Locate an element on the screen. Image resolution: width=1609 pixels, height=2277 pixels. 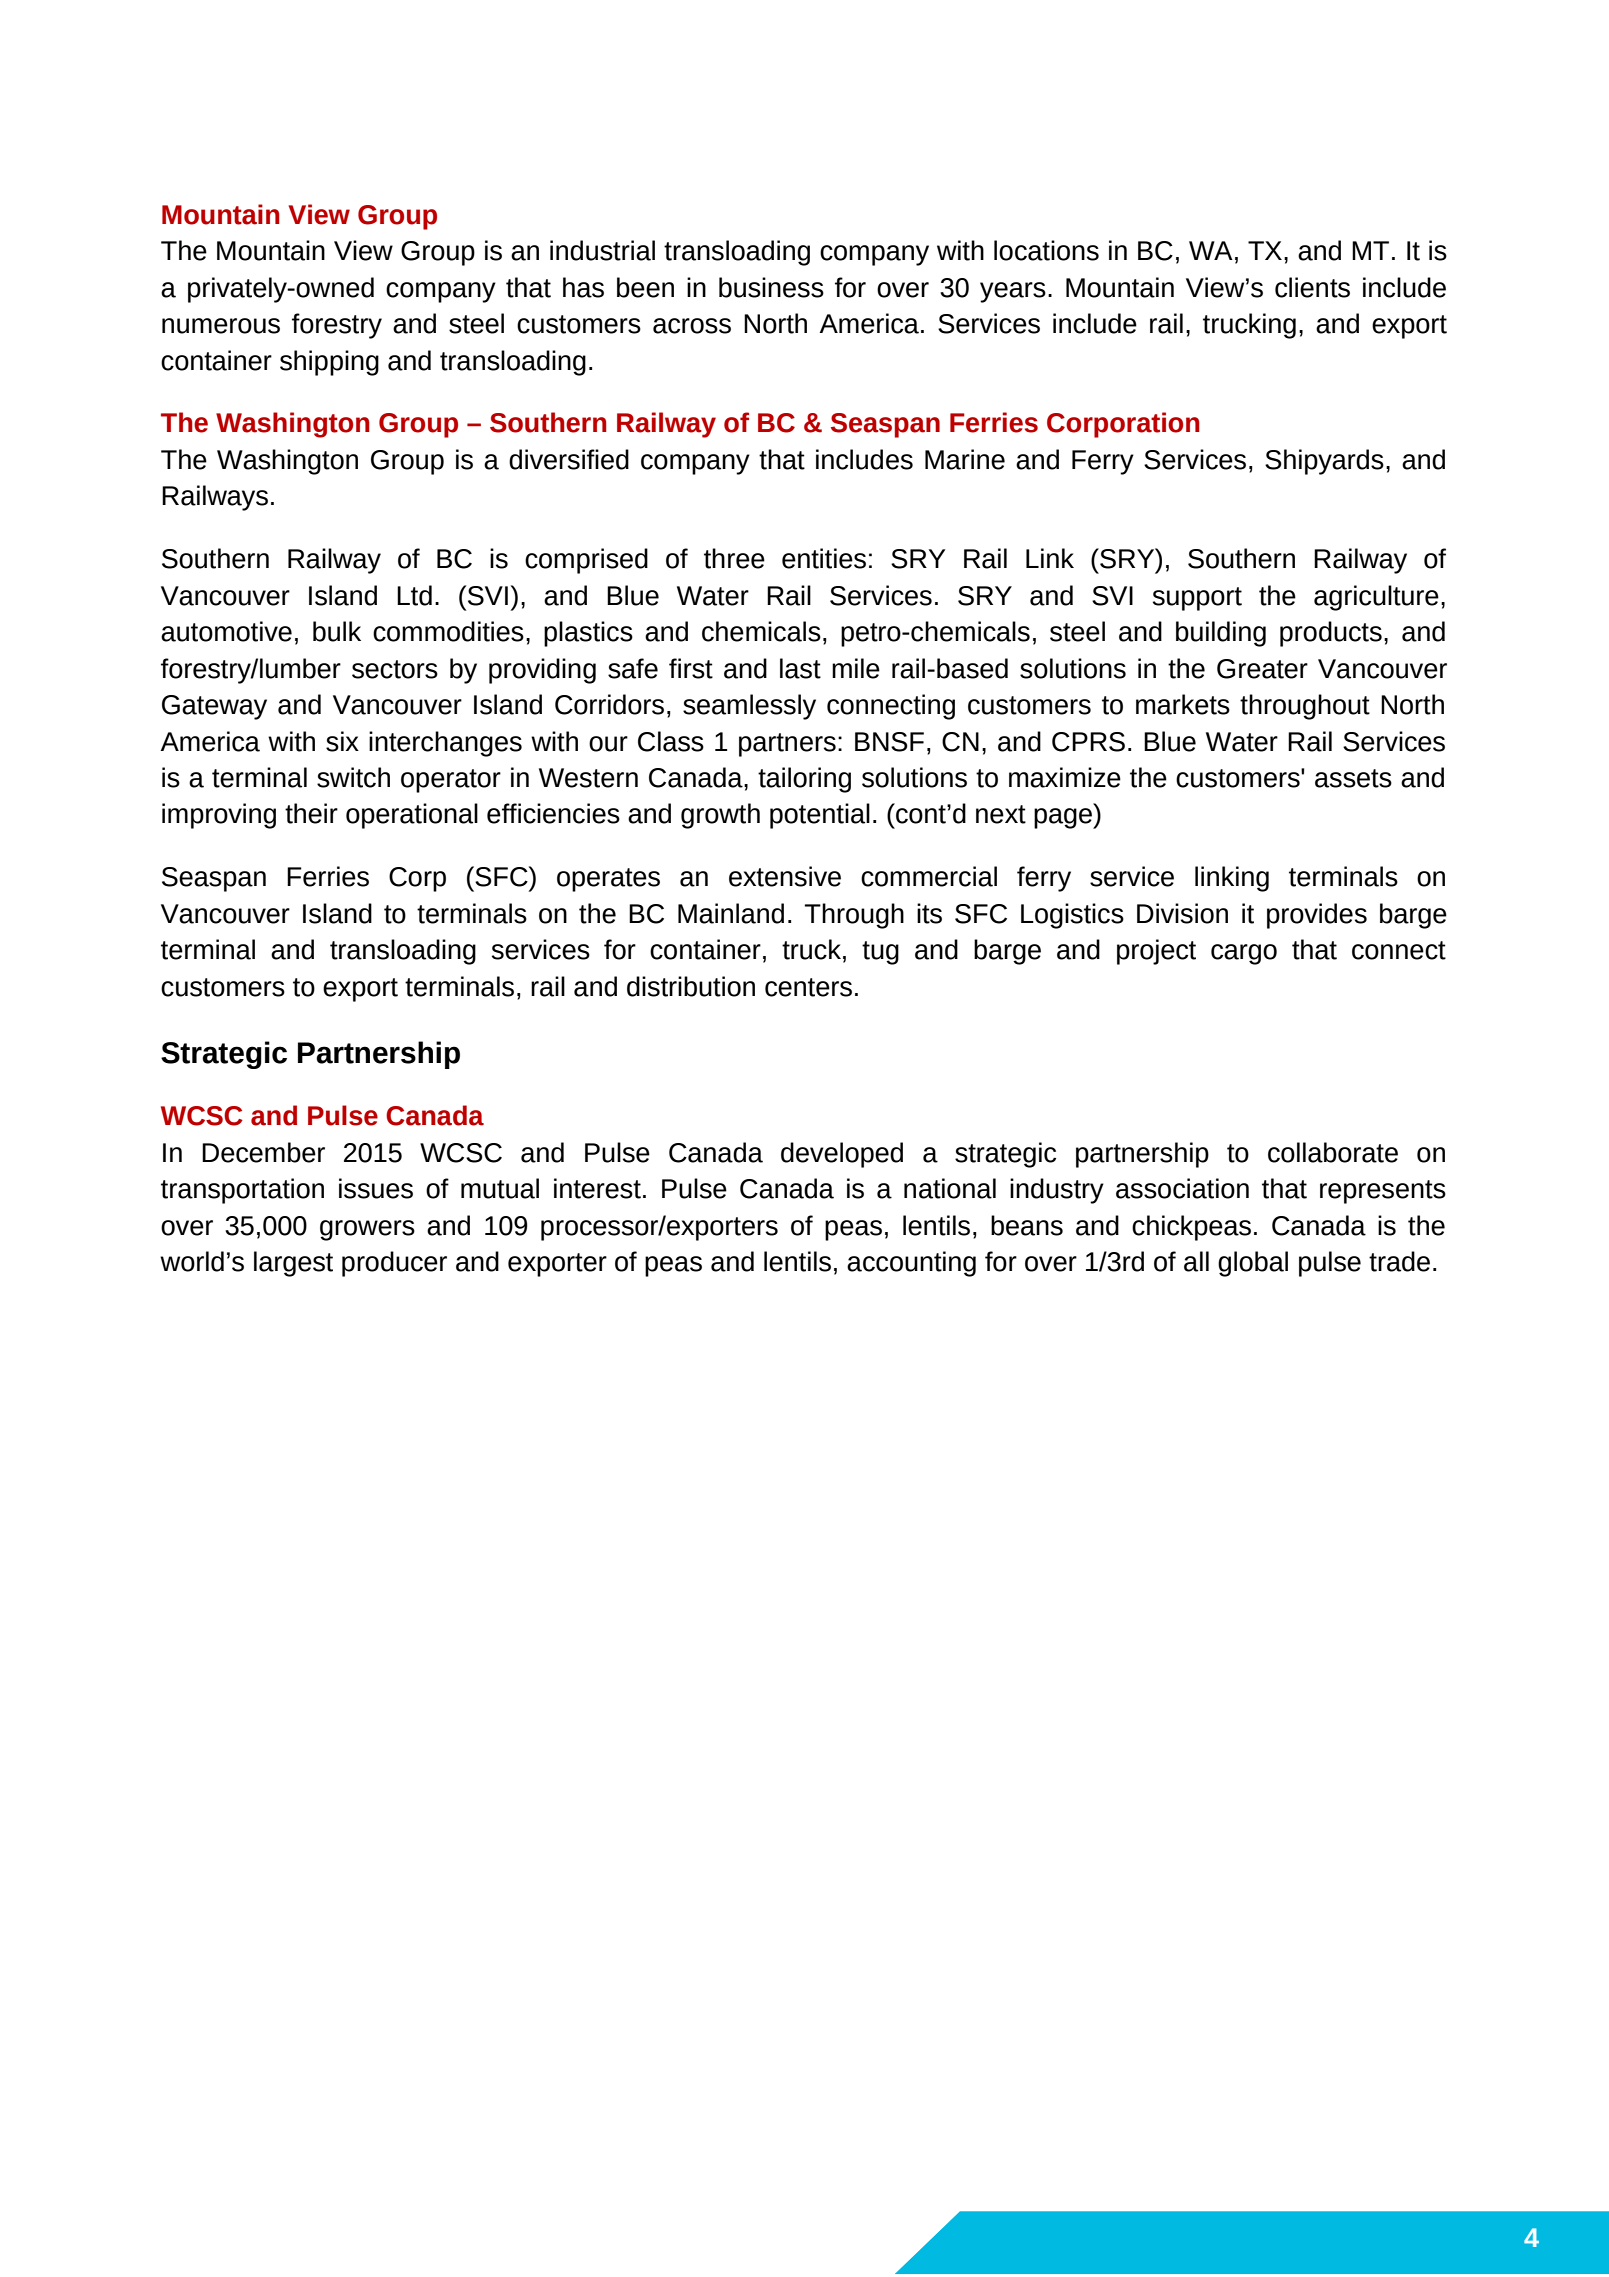
support is located at coordinates (1197, 599).
